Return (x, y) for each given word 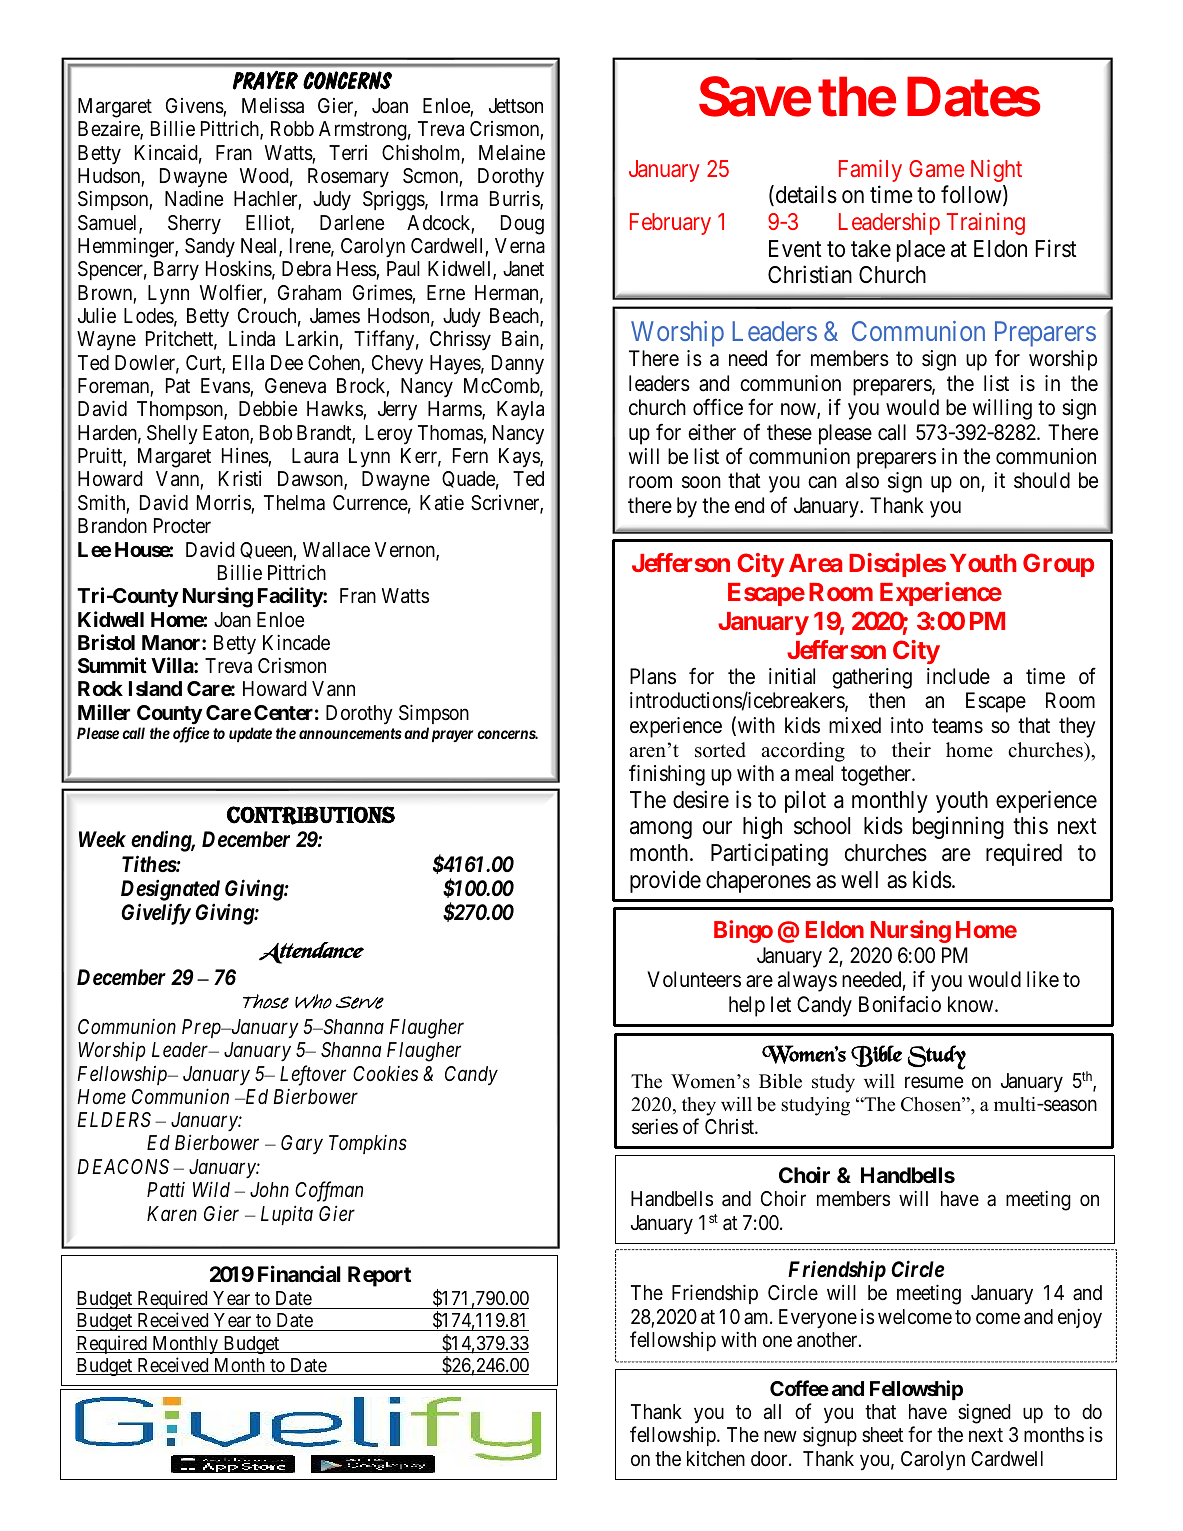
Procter (182, 525)
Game (936, 168)
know (972, 1004)
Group (1058, 565)
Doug (522, 225)
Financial (299, 1274)
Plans (653, 676)
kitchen (716, 1458)
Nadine (194, 198)
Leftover (313, 1075)
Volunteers (694, 979)
